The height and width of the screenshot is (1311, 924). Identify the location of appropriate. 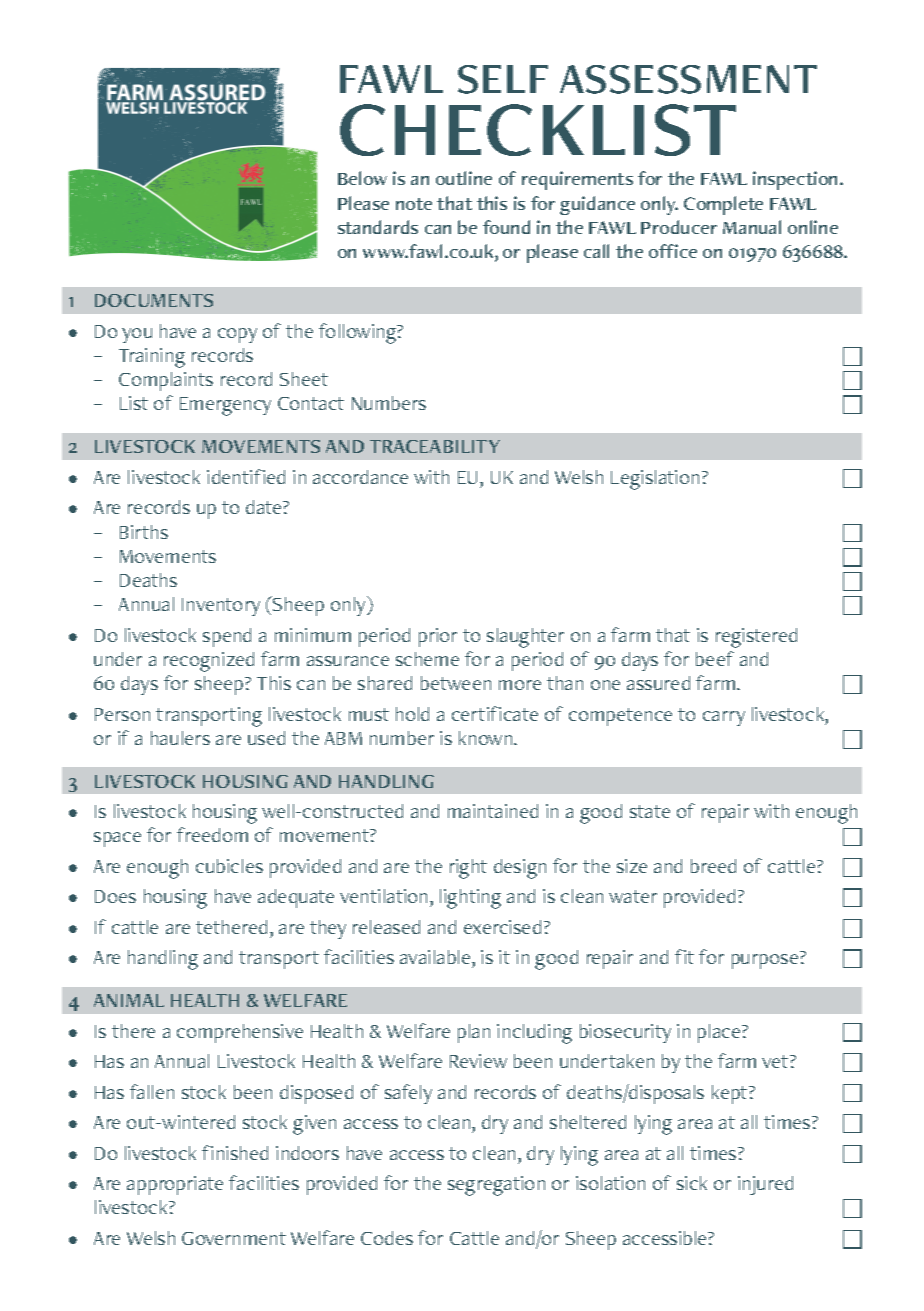
(175, 1185).
